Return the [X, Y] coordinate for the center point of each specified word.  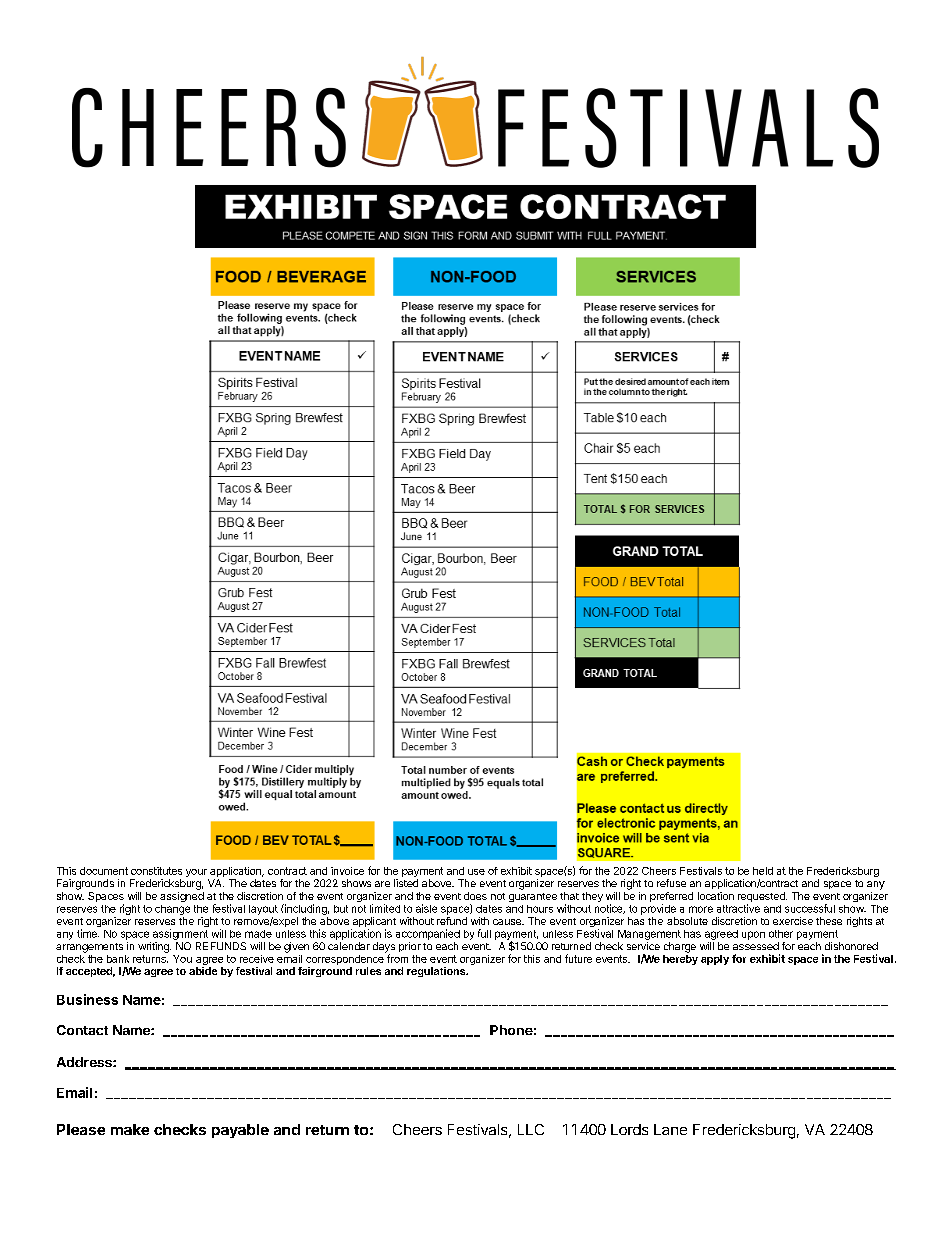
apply [715, 960]
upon [753, 935]
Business [87, 999]
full [484, 933]
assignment [180, 934]
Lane [670, 1129]
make [130, 1129]
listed [406, 883]
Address [85, 1062]
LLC [531, 1129]
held [763, 871]
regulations [437, 972]
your [197, 874]
